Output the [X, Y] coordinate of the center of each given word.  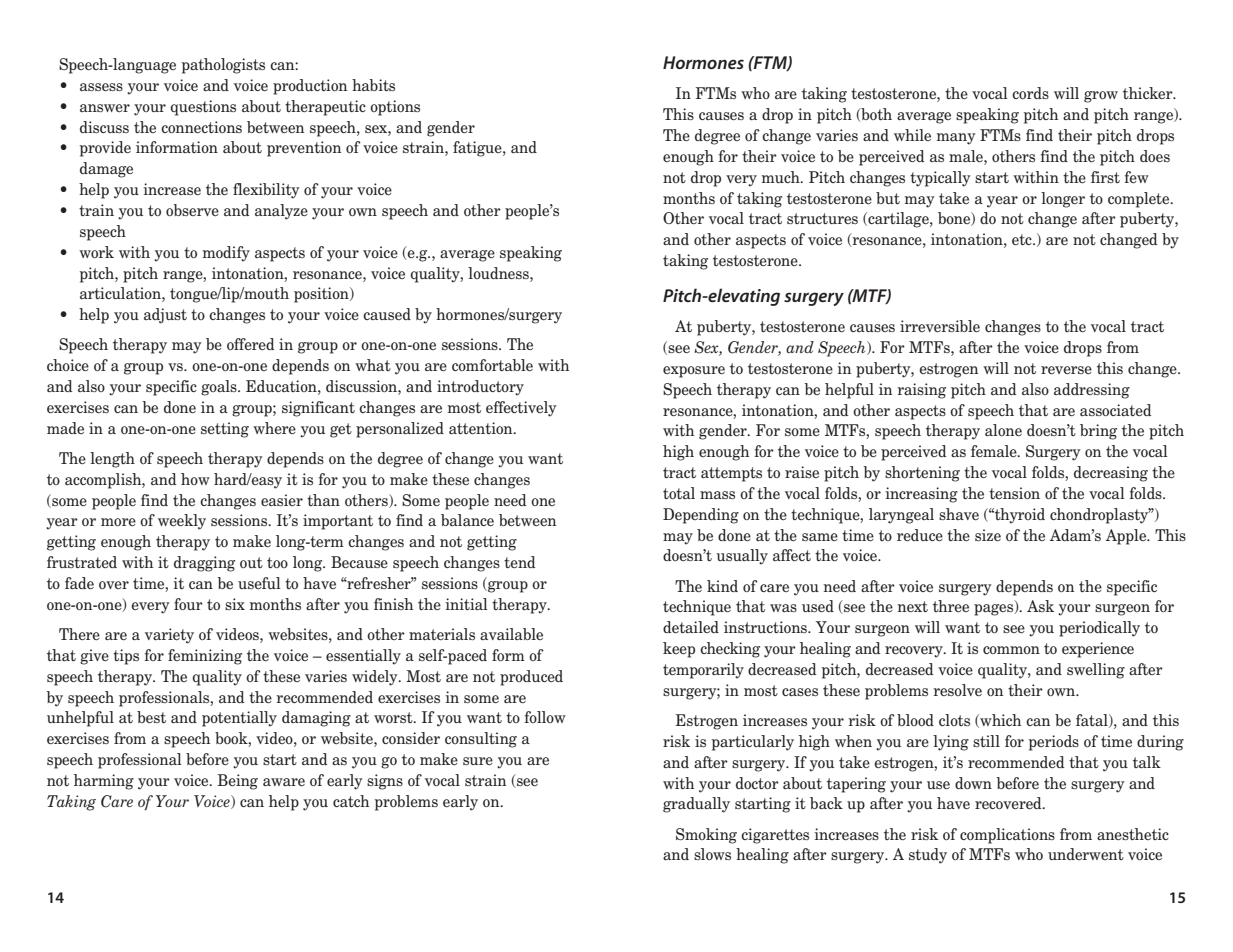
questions [203, 108]
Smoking [706, 836]
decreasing [1111, 474]
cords [1030, 93]
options [395, 108]
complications [1007, 836]
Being [238, 782]
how [195, 479]
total [679, 493]
